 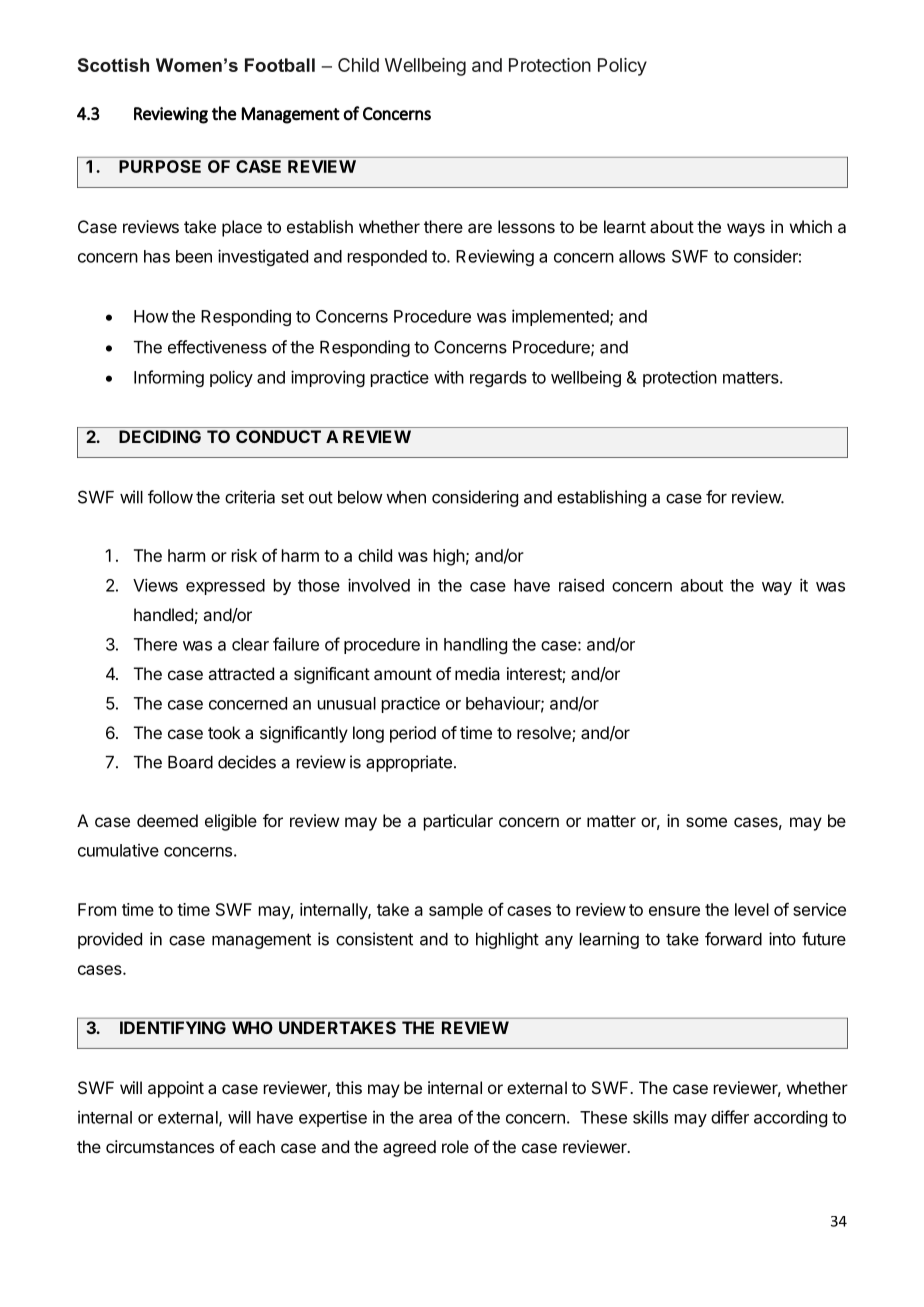 What do you see at coordinates (409, 763) in the image?
I see `appropriate` at bounding box center [409, 763].
